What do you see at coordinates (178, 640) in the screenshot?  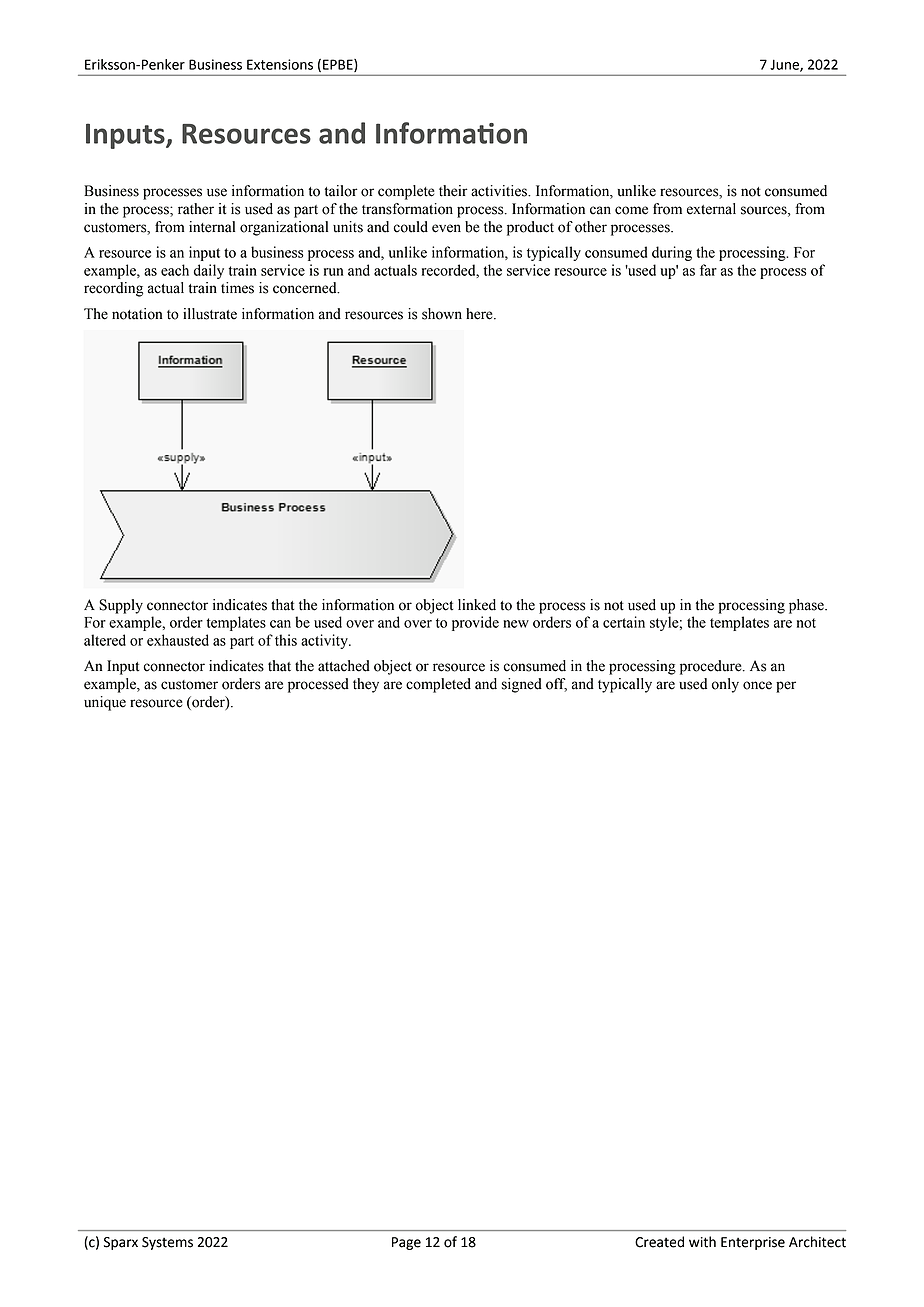 I see `exhausted` at bounding box center [178, 640].
